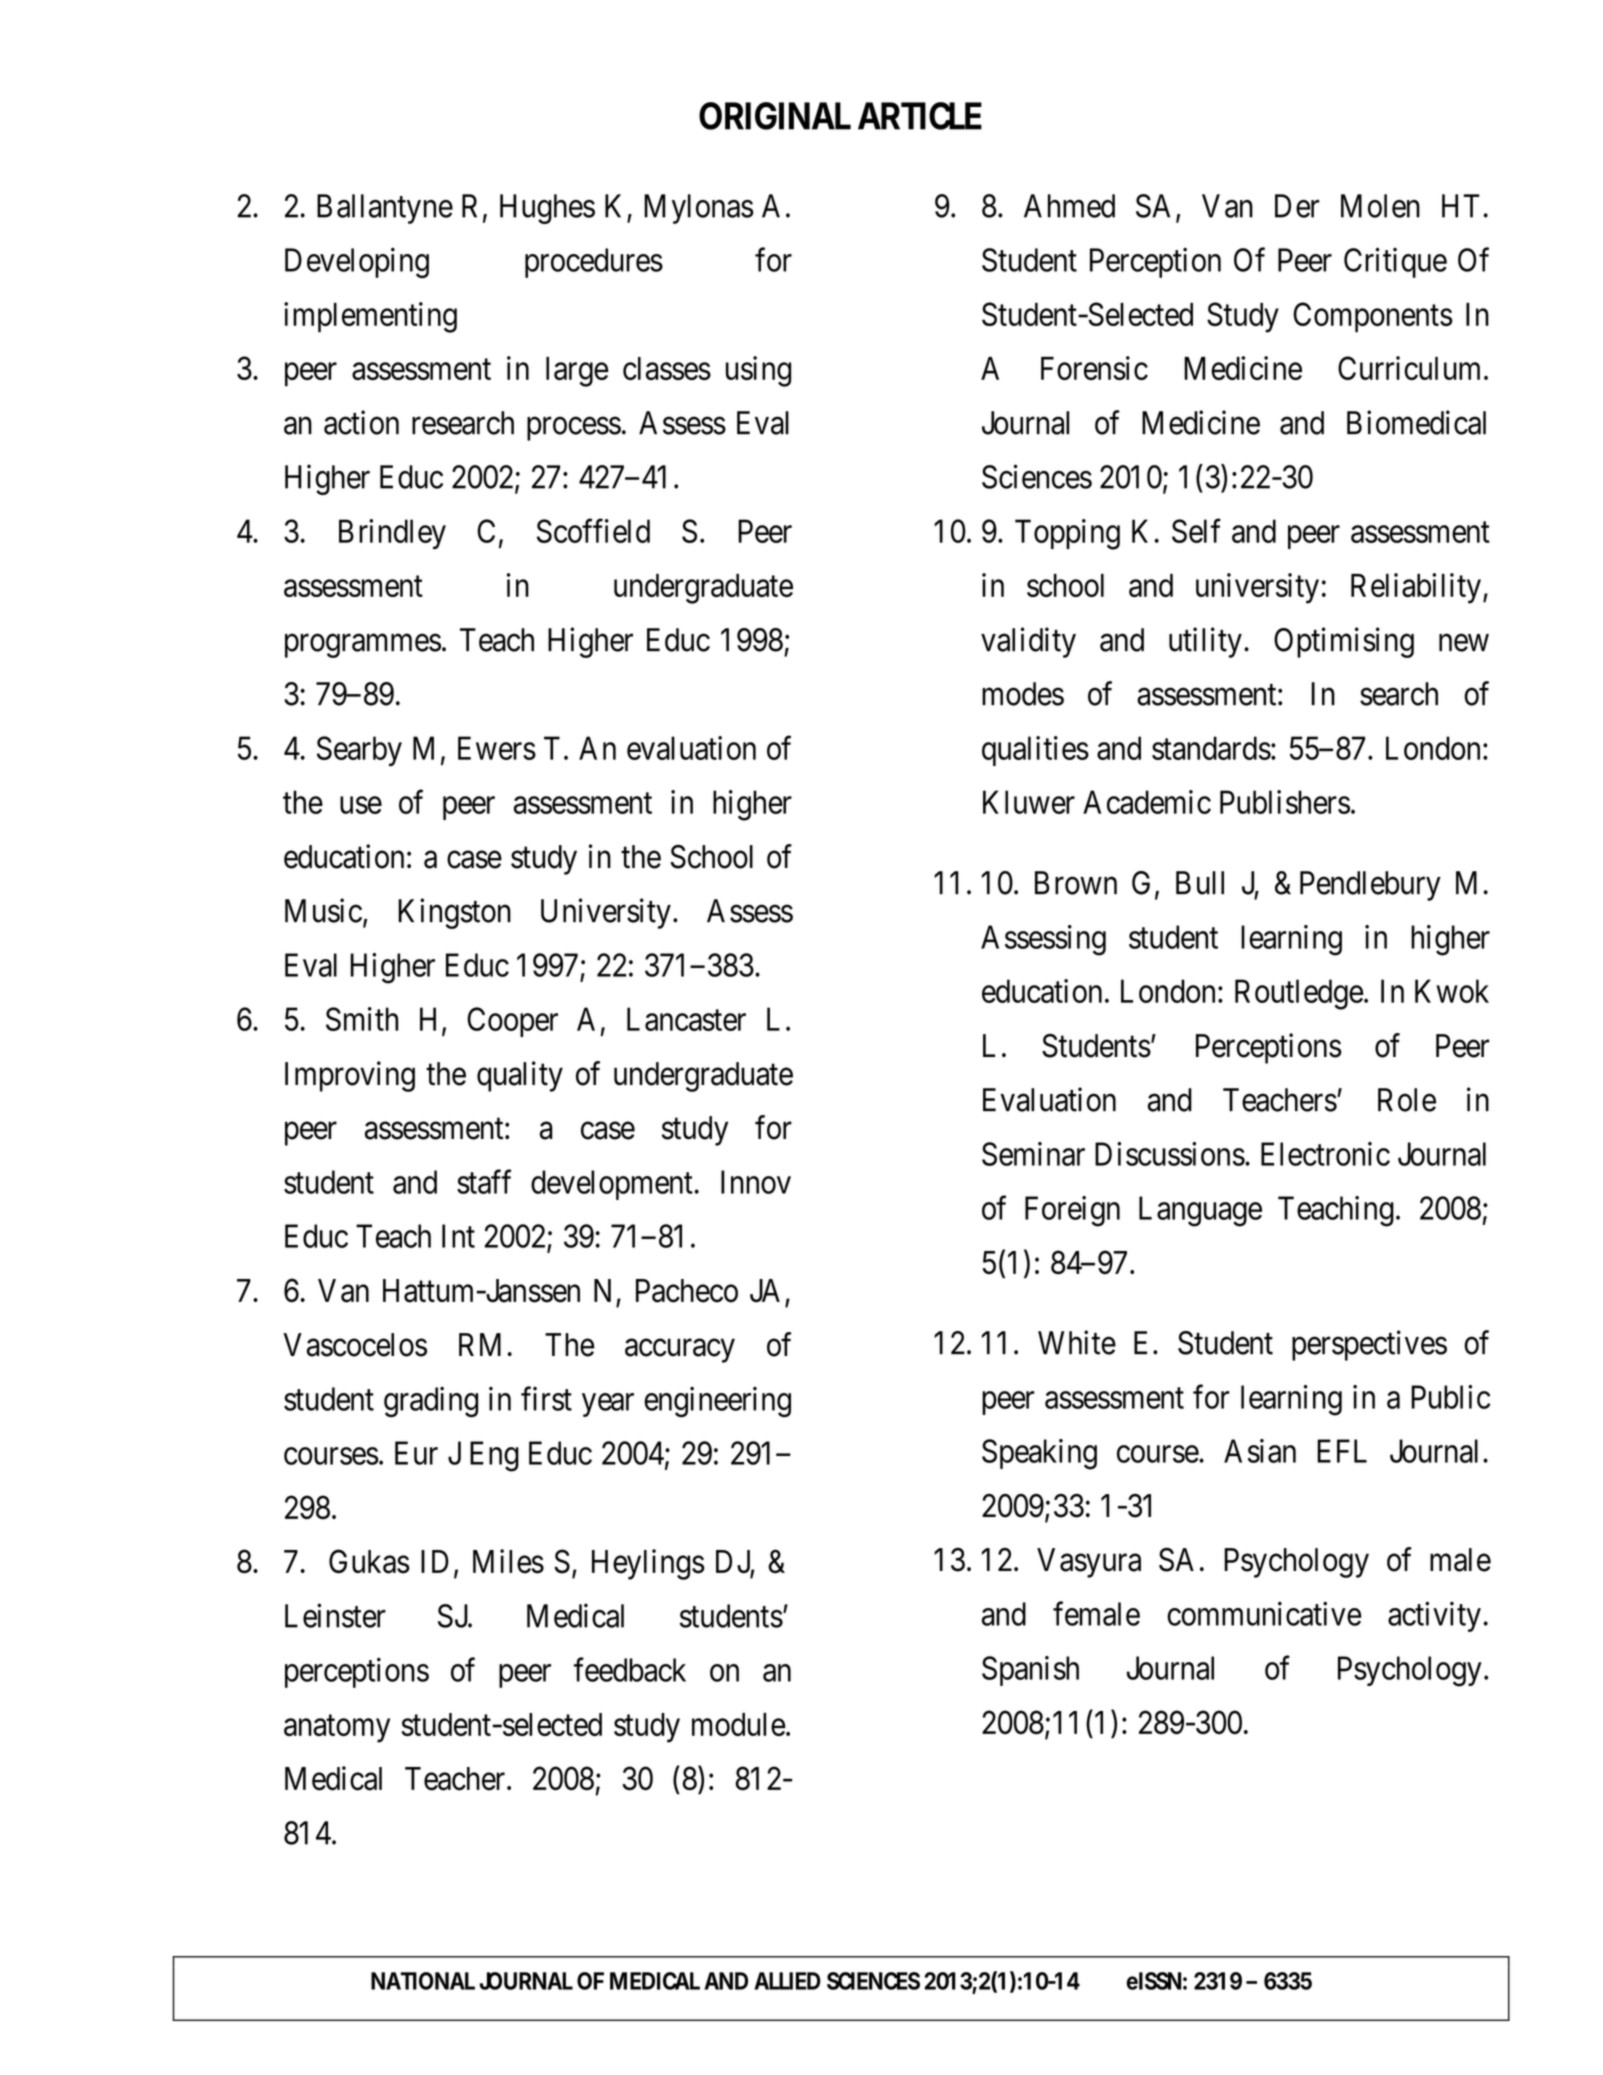 This document has width=1603, height=2075. I want to click on Lancaster, so click(686, 1019).
